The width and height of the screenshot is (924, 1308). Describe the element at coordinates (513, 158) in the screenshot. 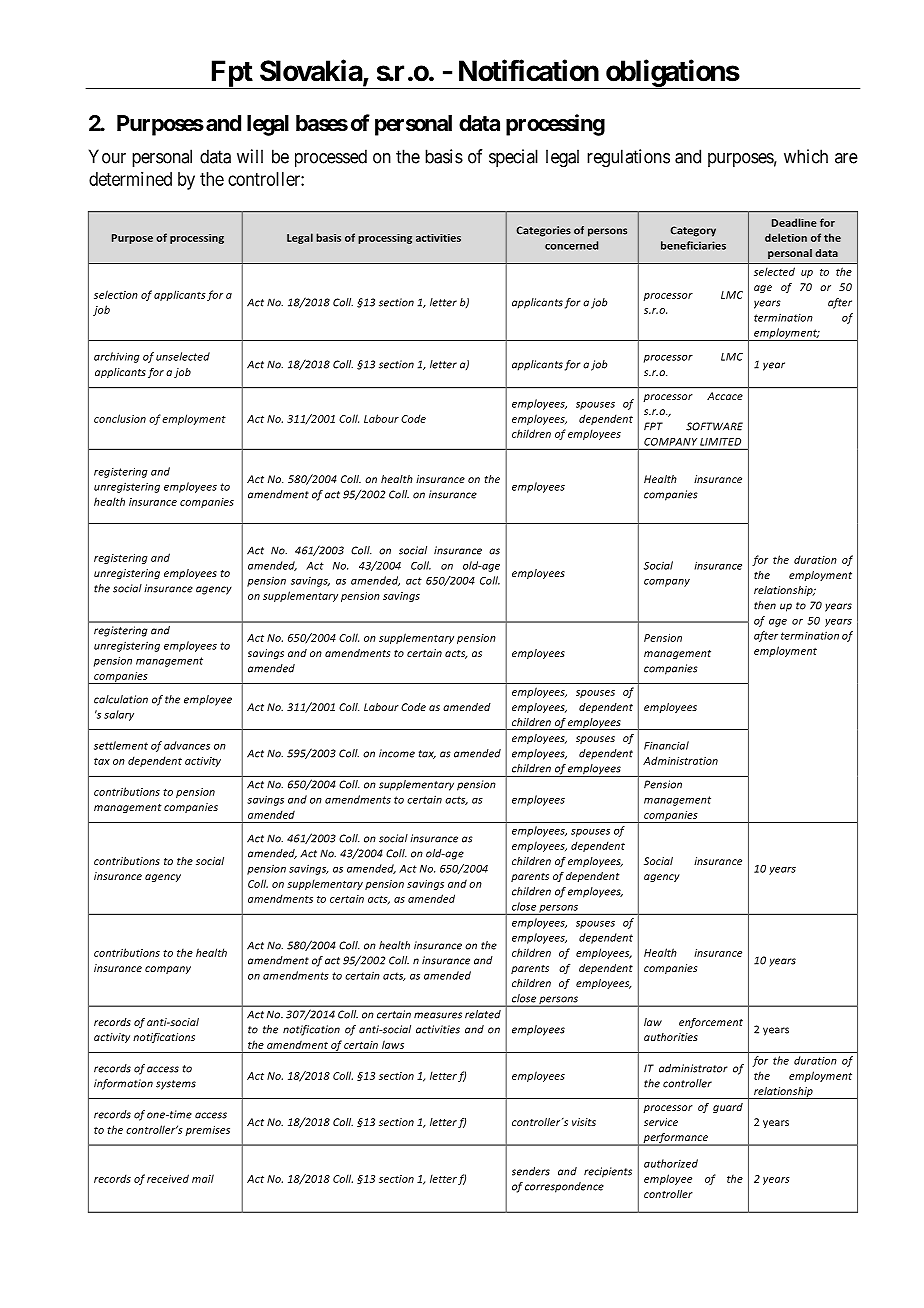

I see `special` at that location.
